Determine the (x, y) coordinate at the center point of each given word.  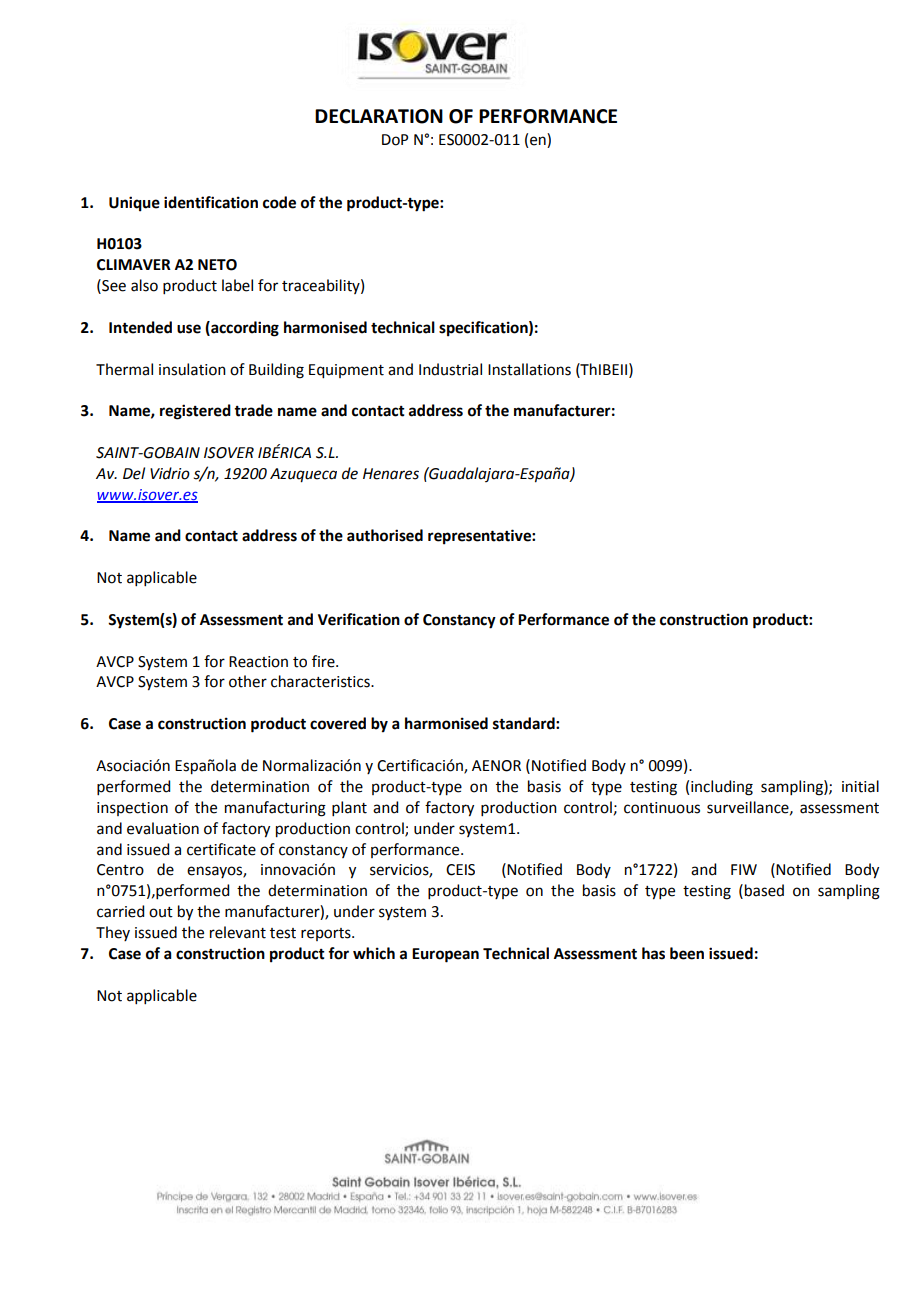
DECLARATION (379, 116)
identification (211, 202)
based (764, 890)
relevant (238, 932)
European (445, 955)
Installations (529, 369)
